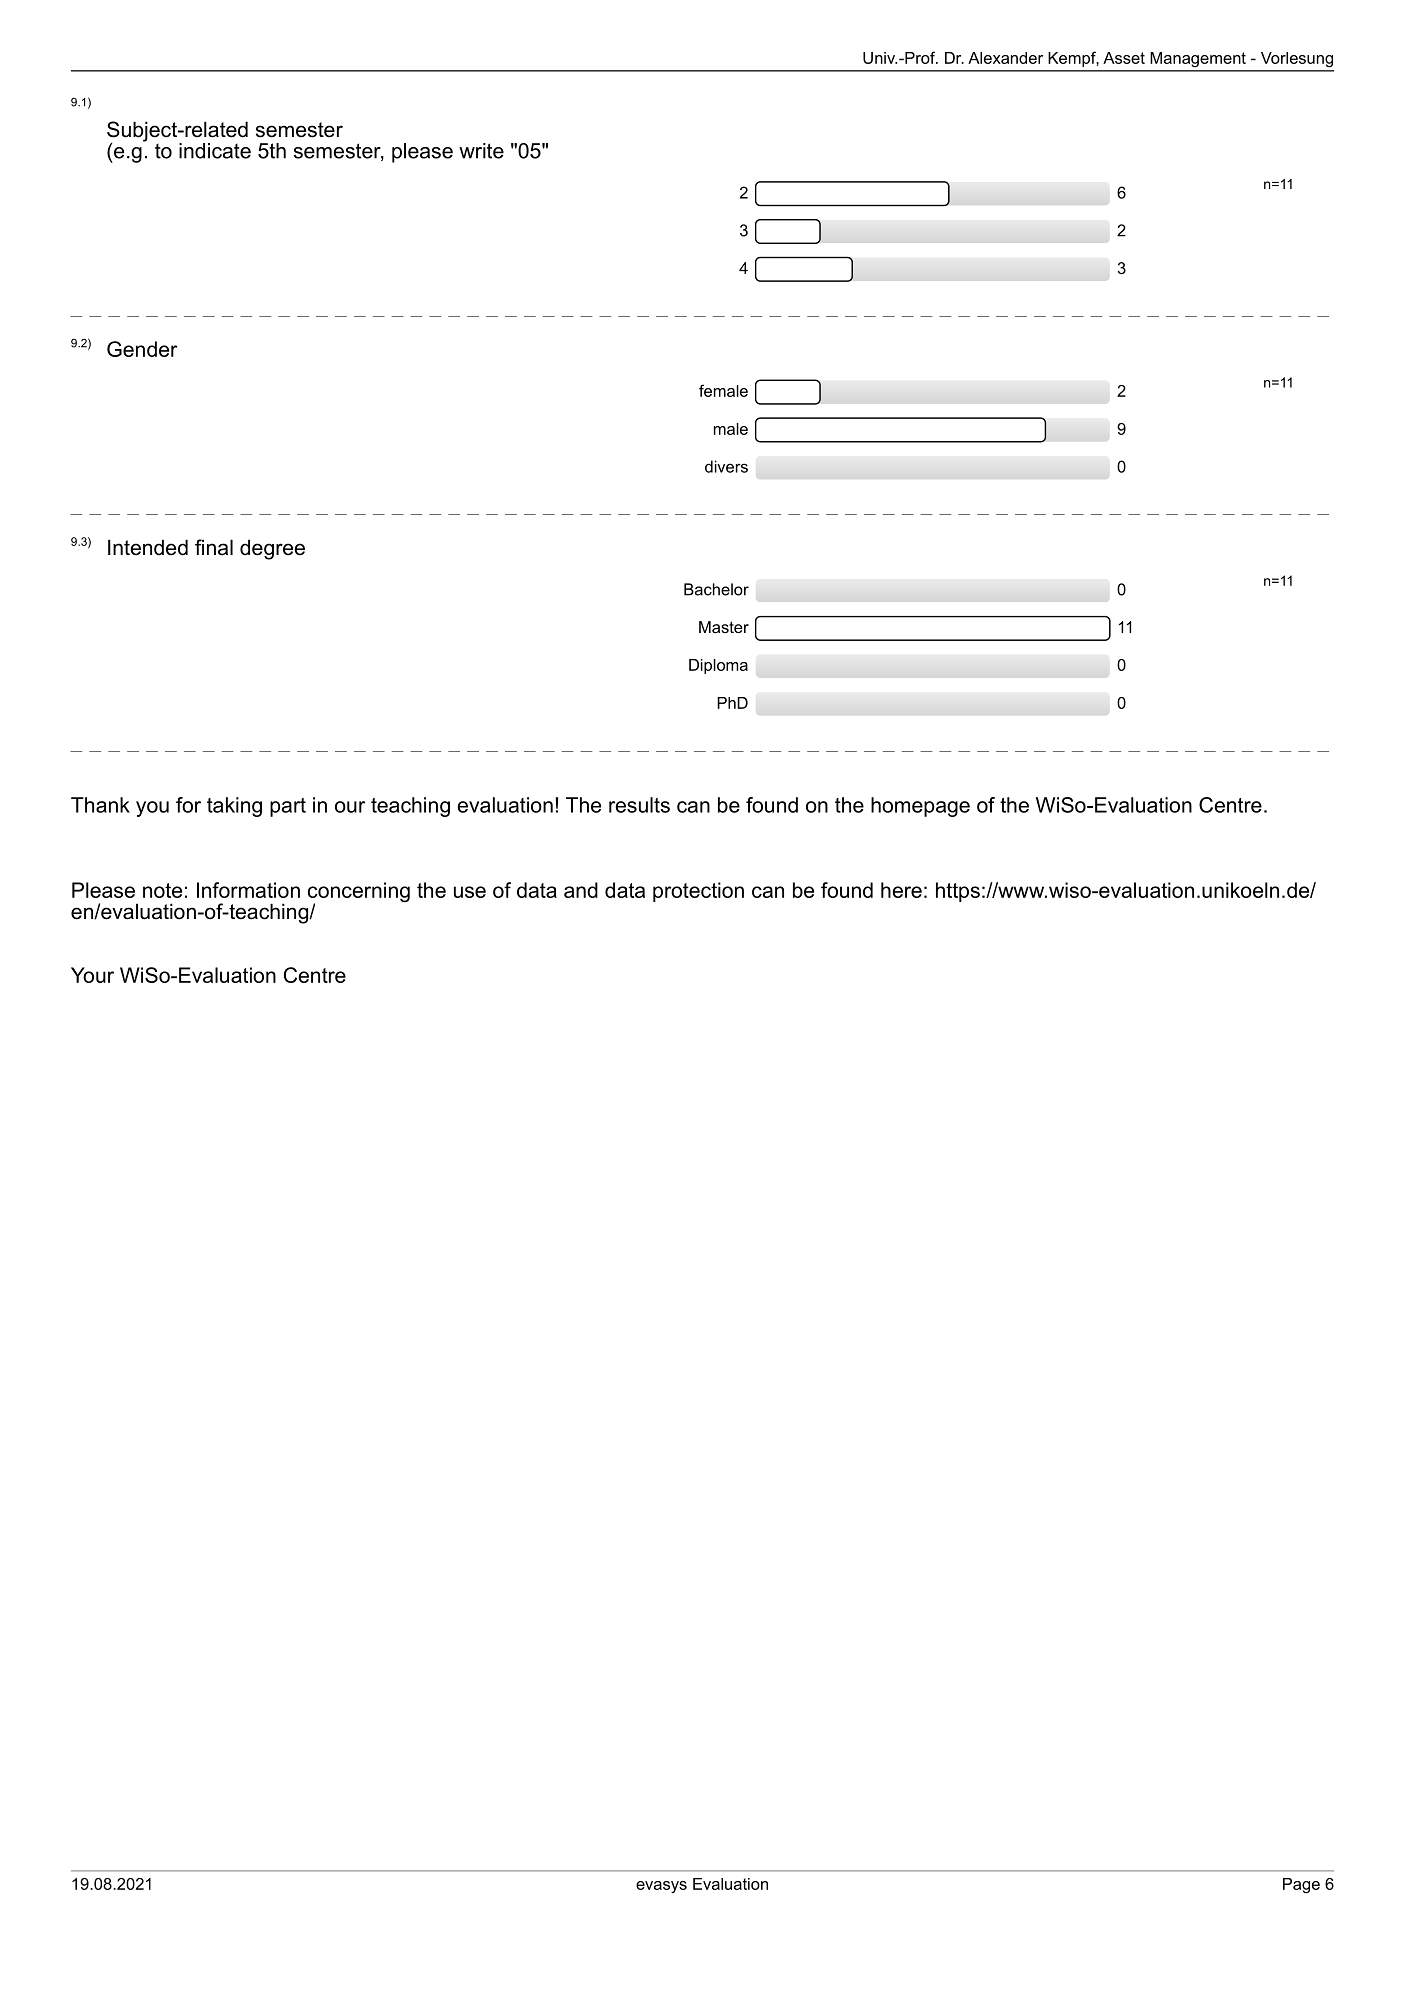 Image resolution: width=1405 pixels, height=1989 pixels. What do you see at coordinates (481, 151) in the screenshot?
I see `write` at bounding box center [481, 151].
